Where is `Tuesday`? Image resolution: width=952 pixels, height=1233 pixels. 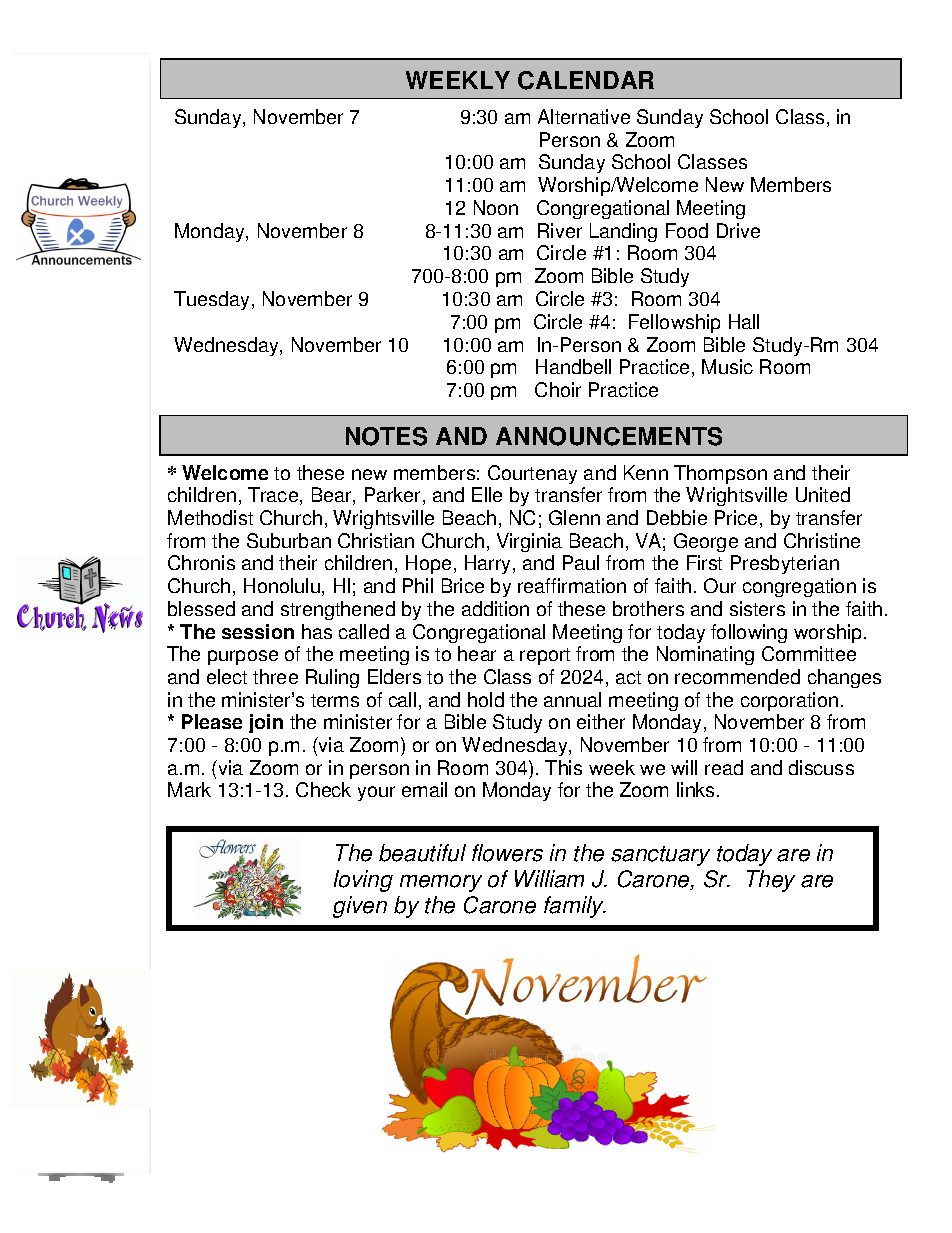
Tuesday is located at coordinates (213, 300).
